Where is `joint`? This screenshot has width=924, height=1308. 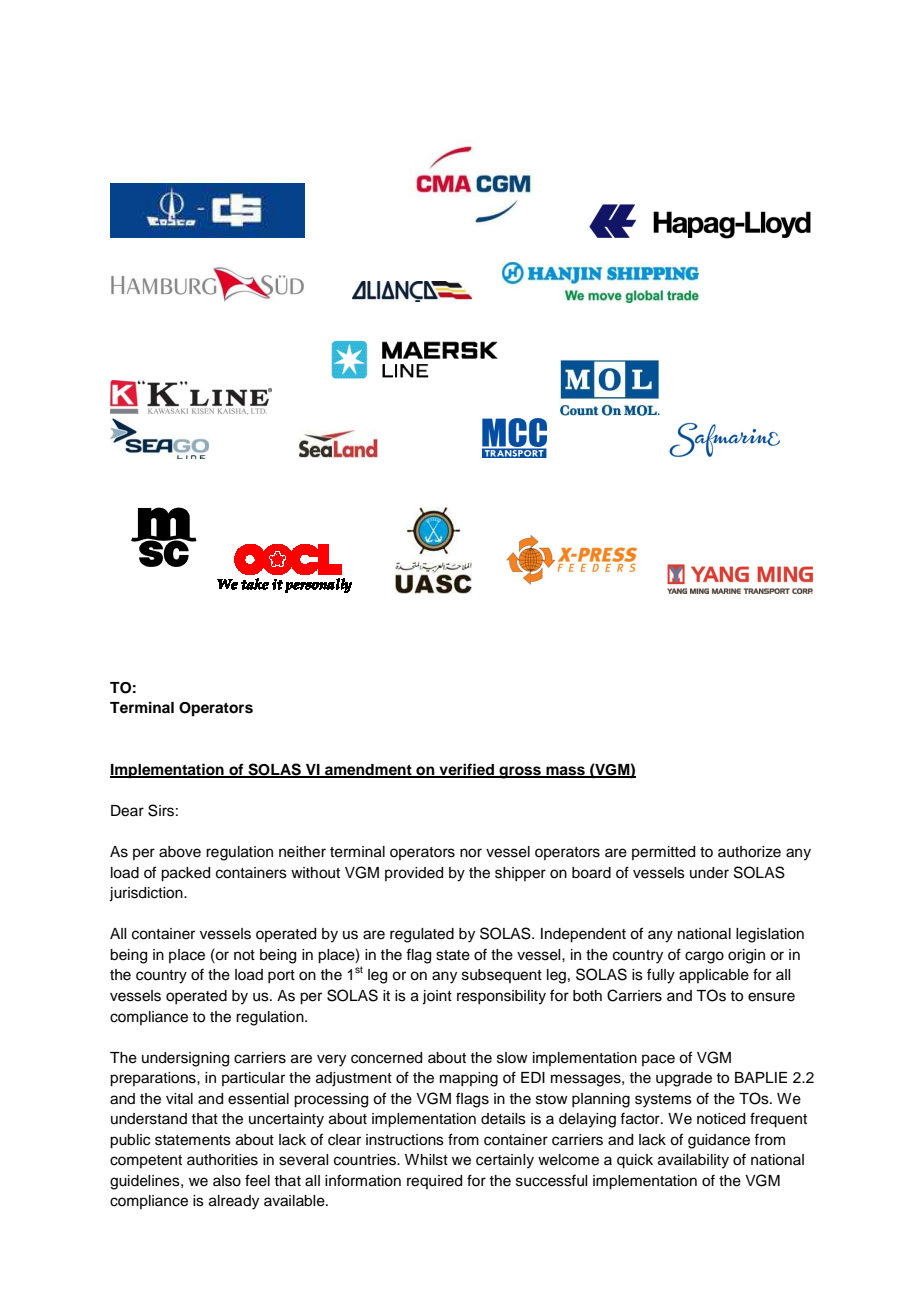
joint is located at coordinates (437, 997).
